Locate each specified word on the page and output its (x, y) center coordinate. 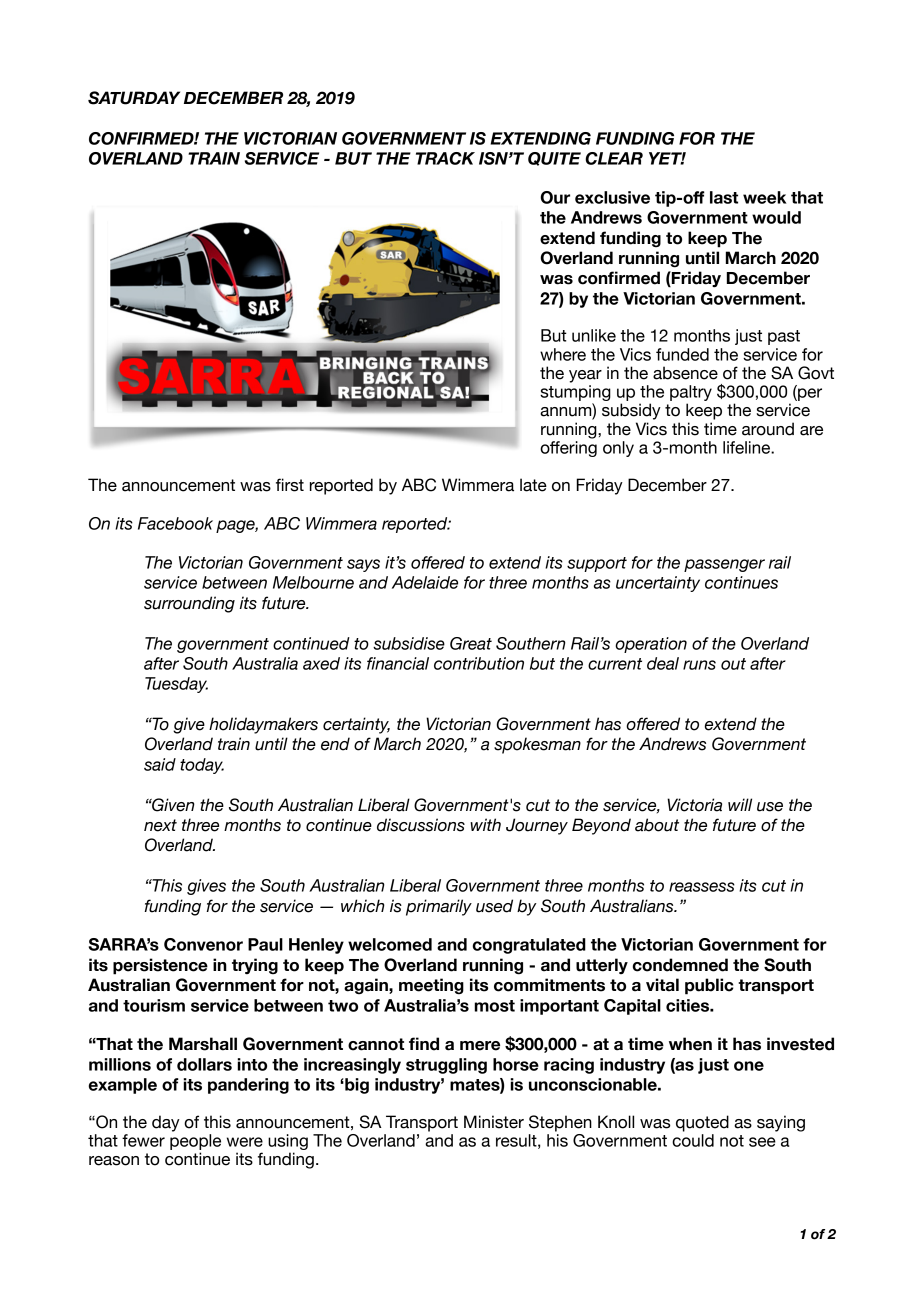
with (485, 824)
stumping (575, 394)
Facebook (175, 523)
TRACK (445, 158)
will (740, 804)
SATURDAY (134, 98)
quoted (702, 1123)
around (768, 429)
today (202, 766)
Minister (494, 1122)
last (724, 197)
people (195, 1142)
